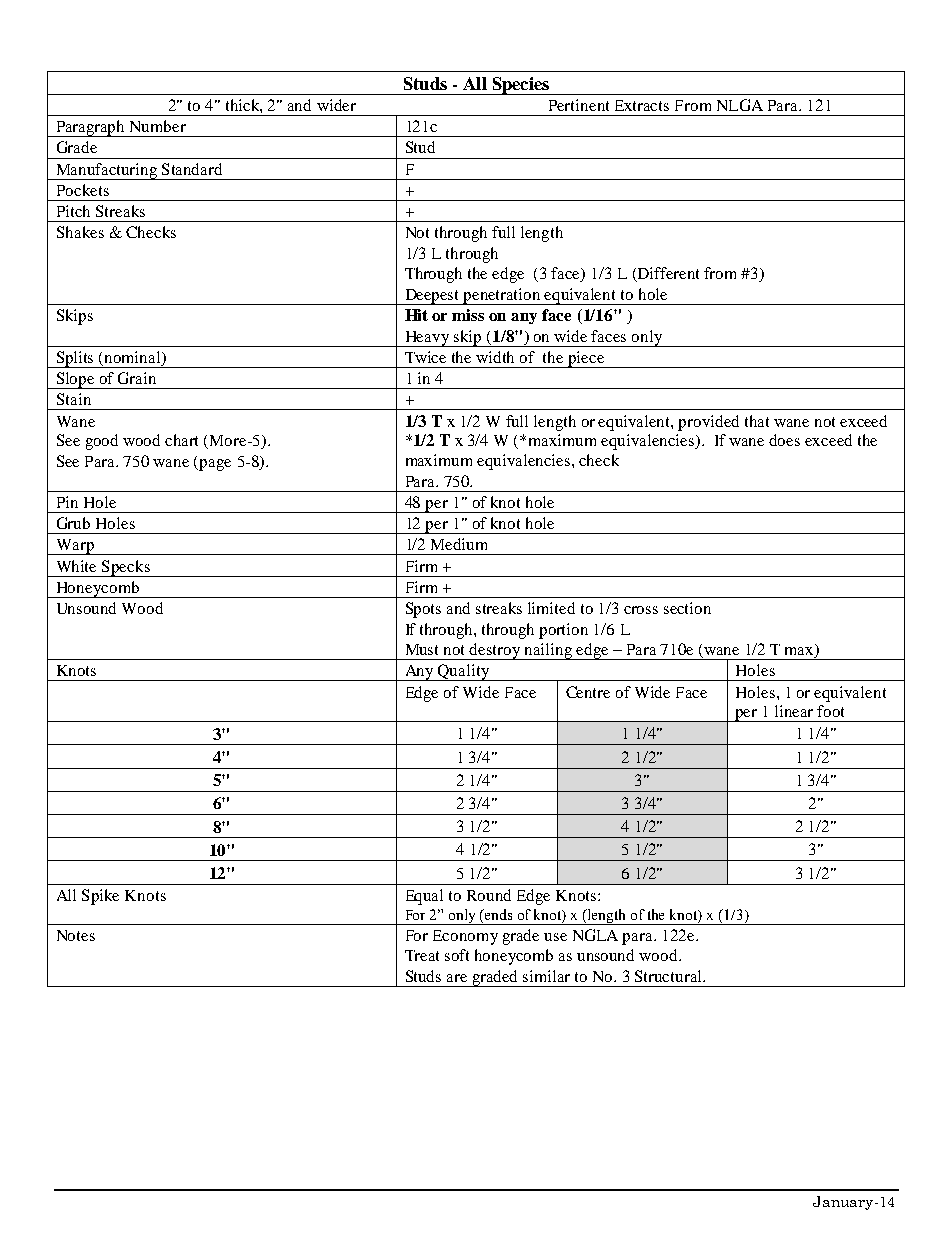 The image size is (952, 1233). What do you see at coordinates (422, 955) in the screenshot?
I see `Treat` at bounding box center [422, 955].
